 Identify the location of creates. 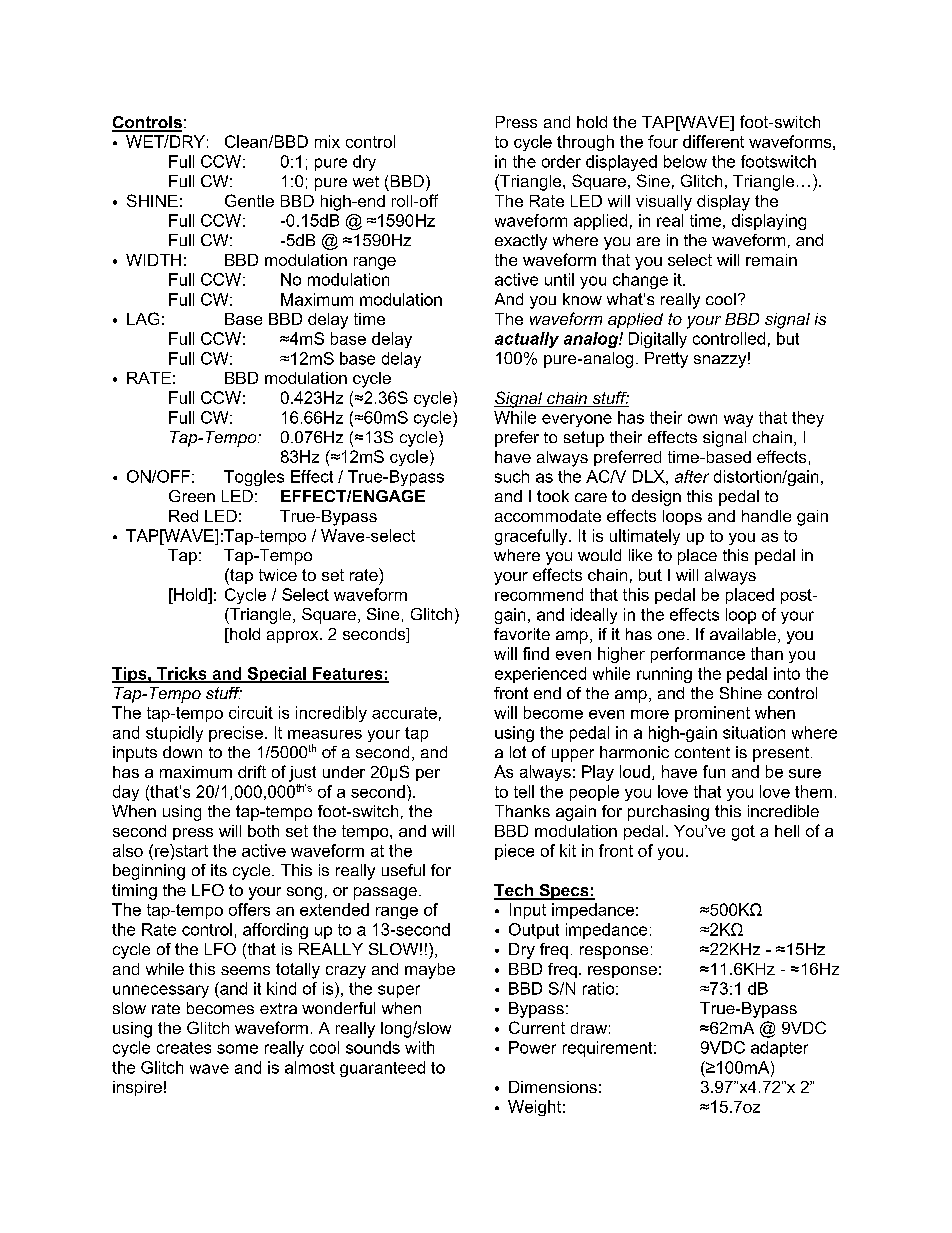
(184, 1048).
